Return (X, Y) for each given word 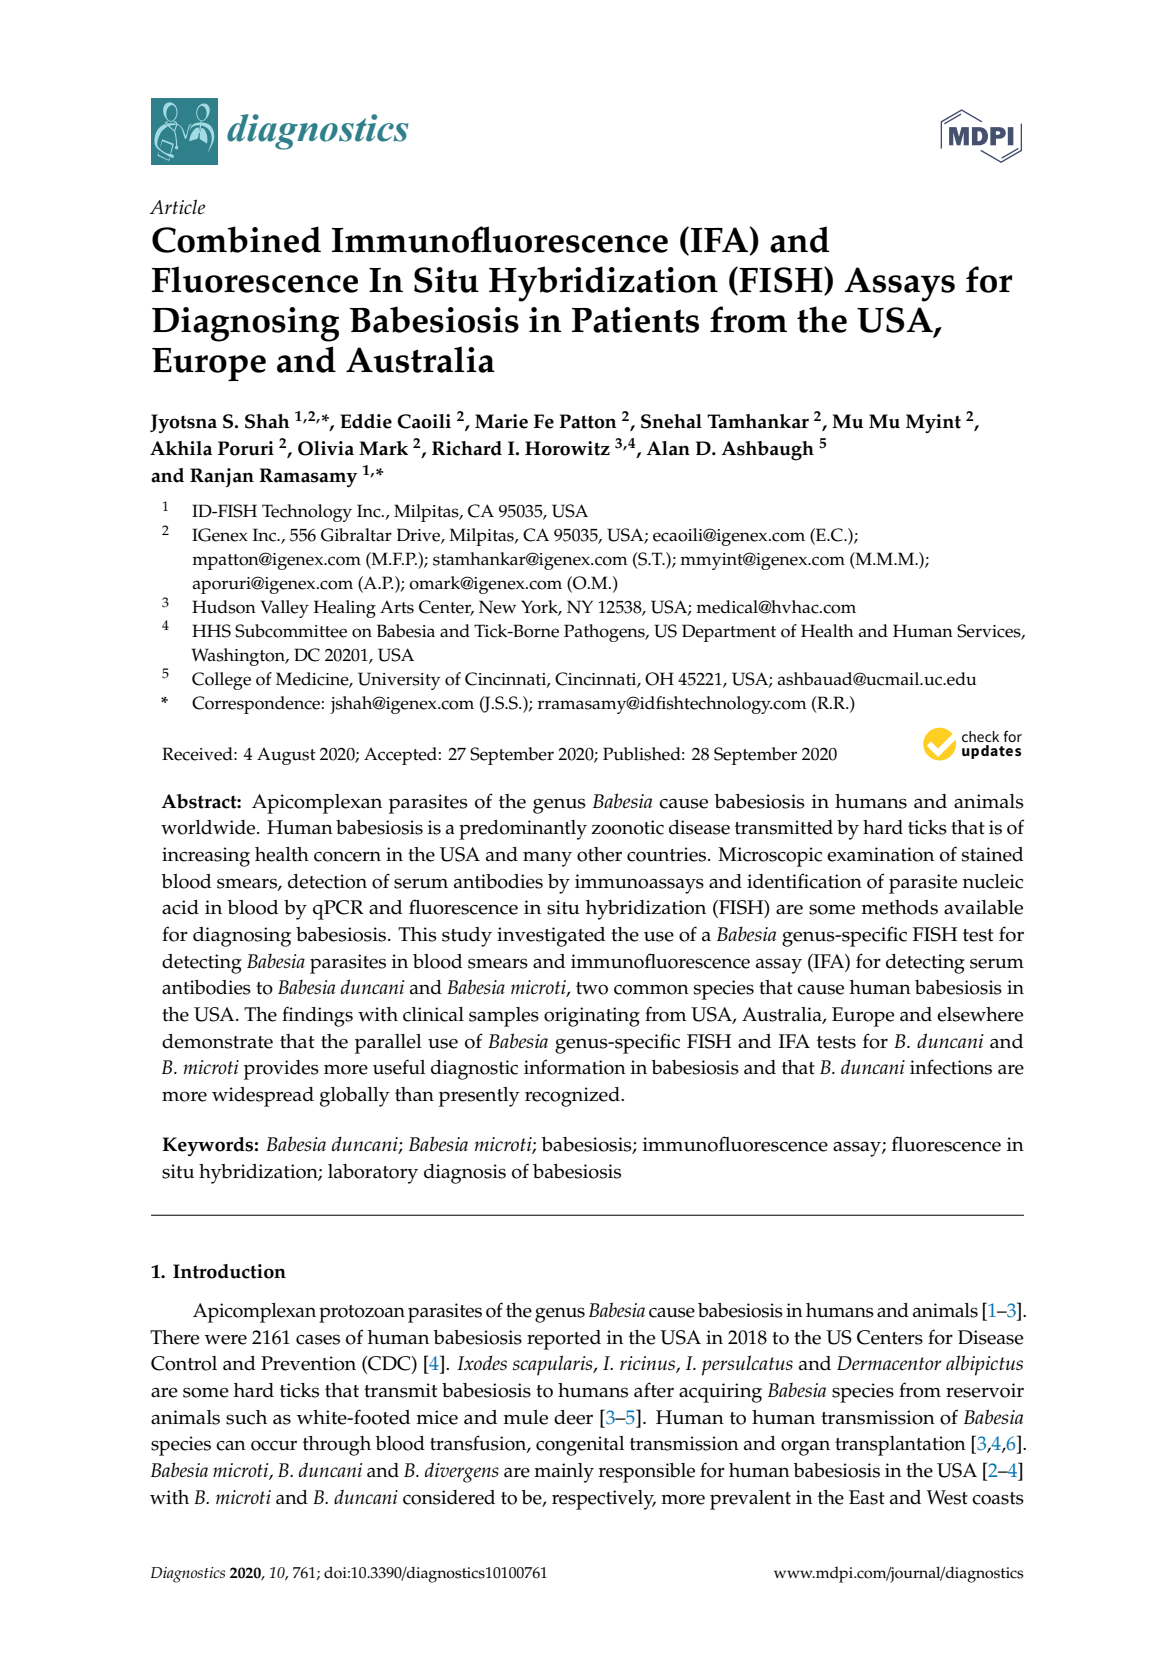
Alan (668, 448)
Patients (635, 320)
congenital (580, 1446)
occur (274, 1446)
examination (880, 854)
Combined (236, 239)
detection (327, 881)
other (599, 854)
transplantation (900, 1446)
